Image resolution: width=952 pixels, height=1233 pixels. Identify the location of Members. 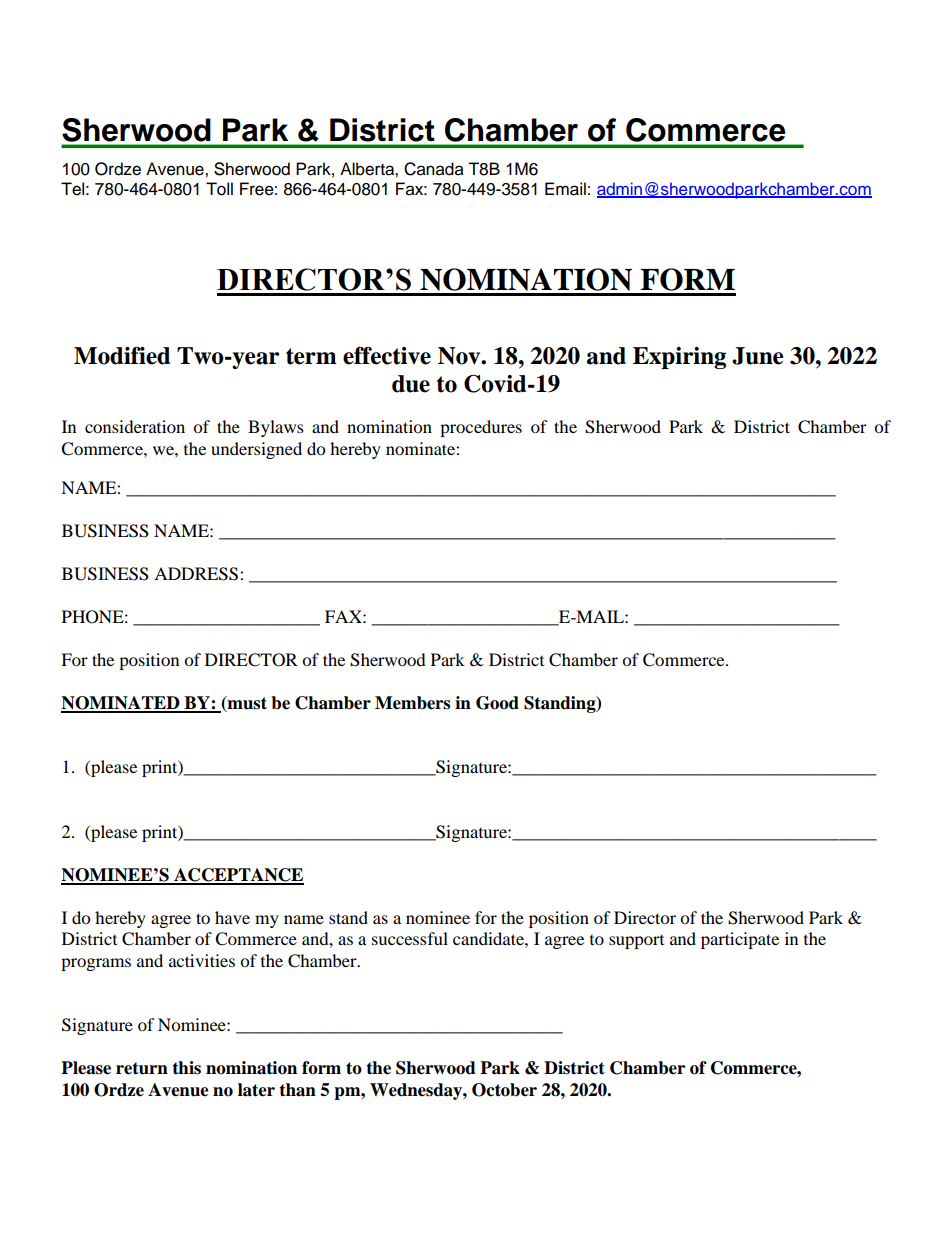
(412, 703).
